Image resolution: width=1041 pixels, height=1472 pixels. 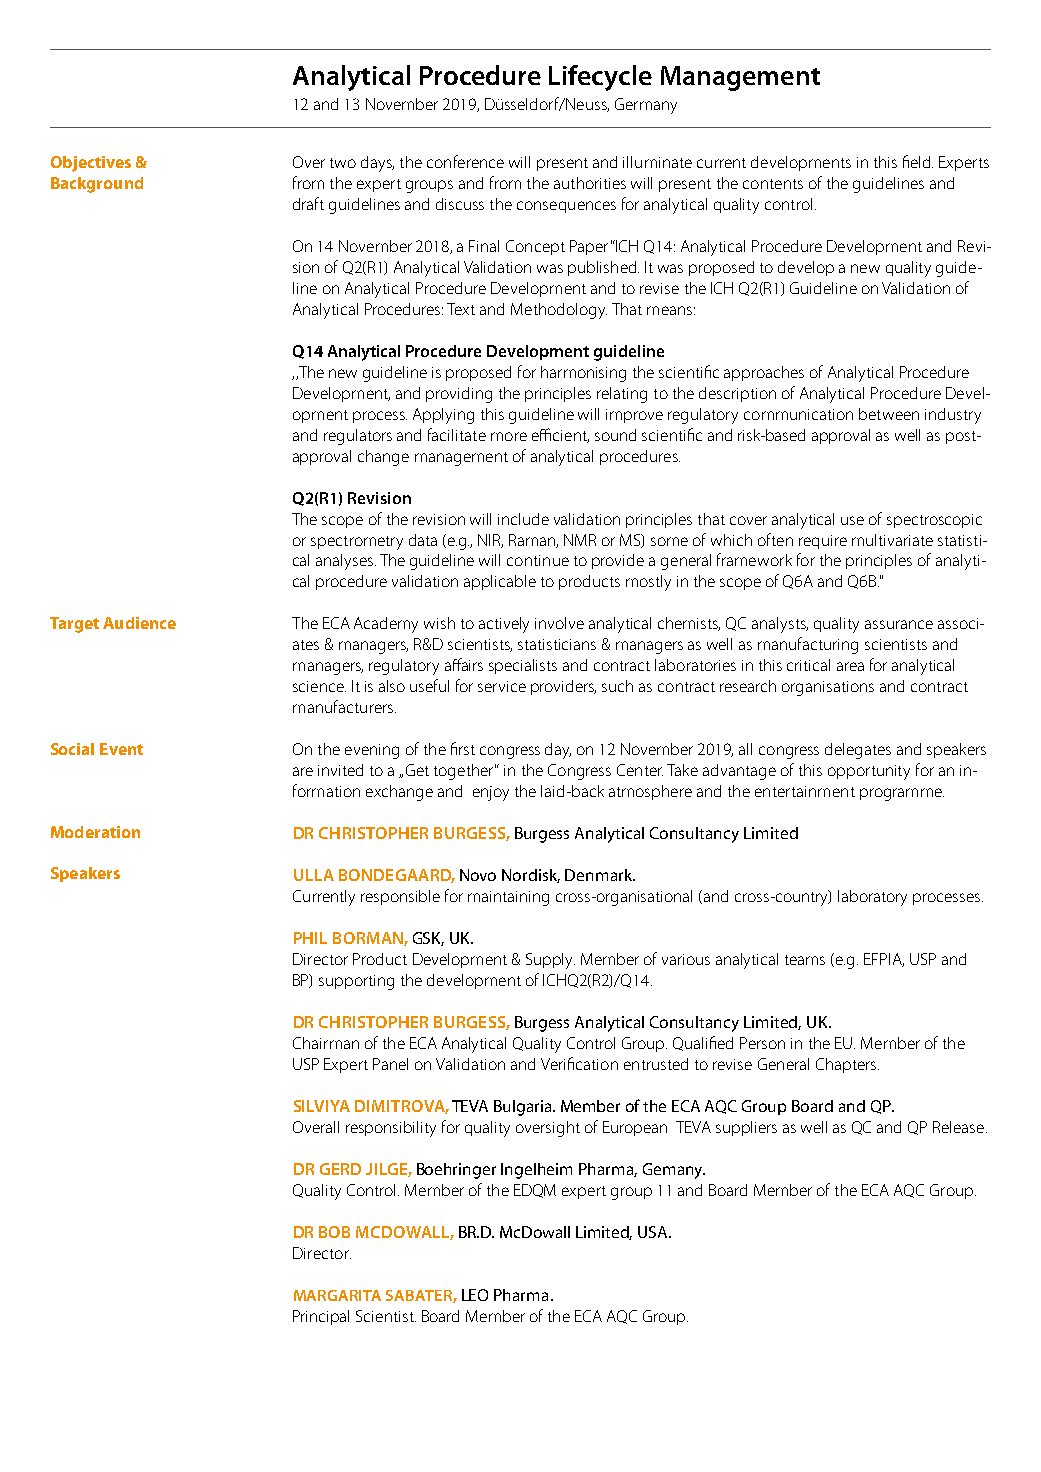 I want to click on field, so click(x=918, y=161).
